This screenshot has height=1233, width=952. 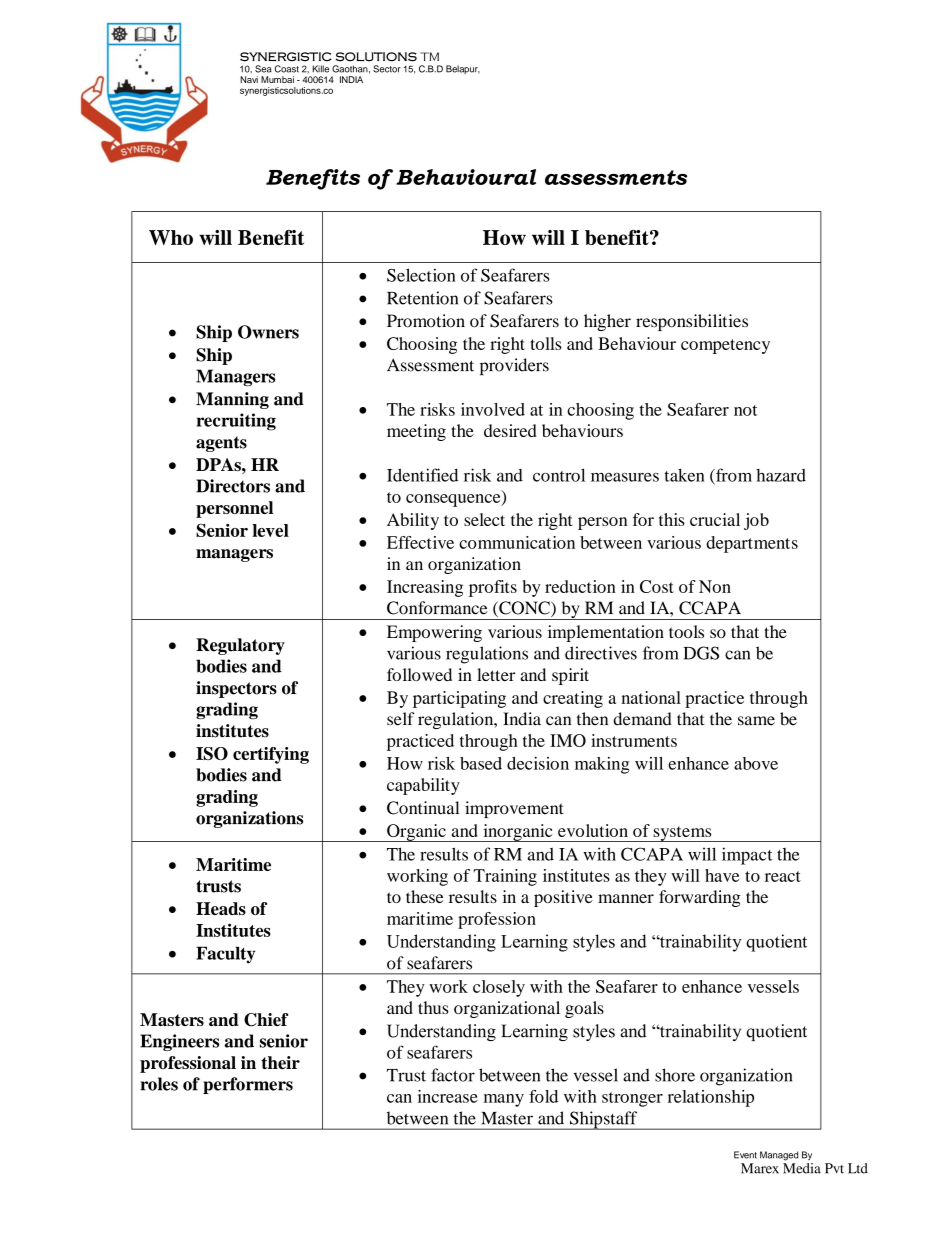 What do you see at coordinates (725, 346) in the screenshot?
I see `competency` at bounding box center [725, 346].
